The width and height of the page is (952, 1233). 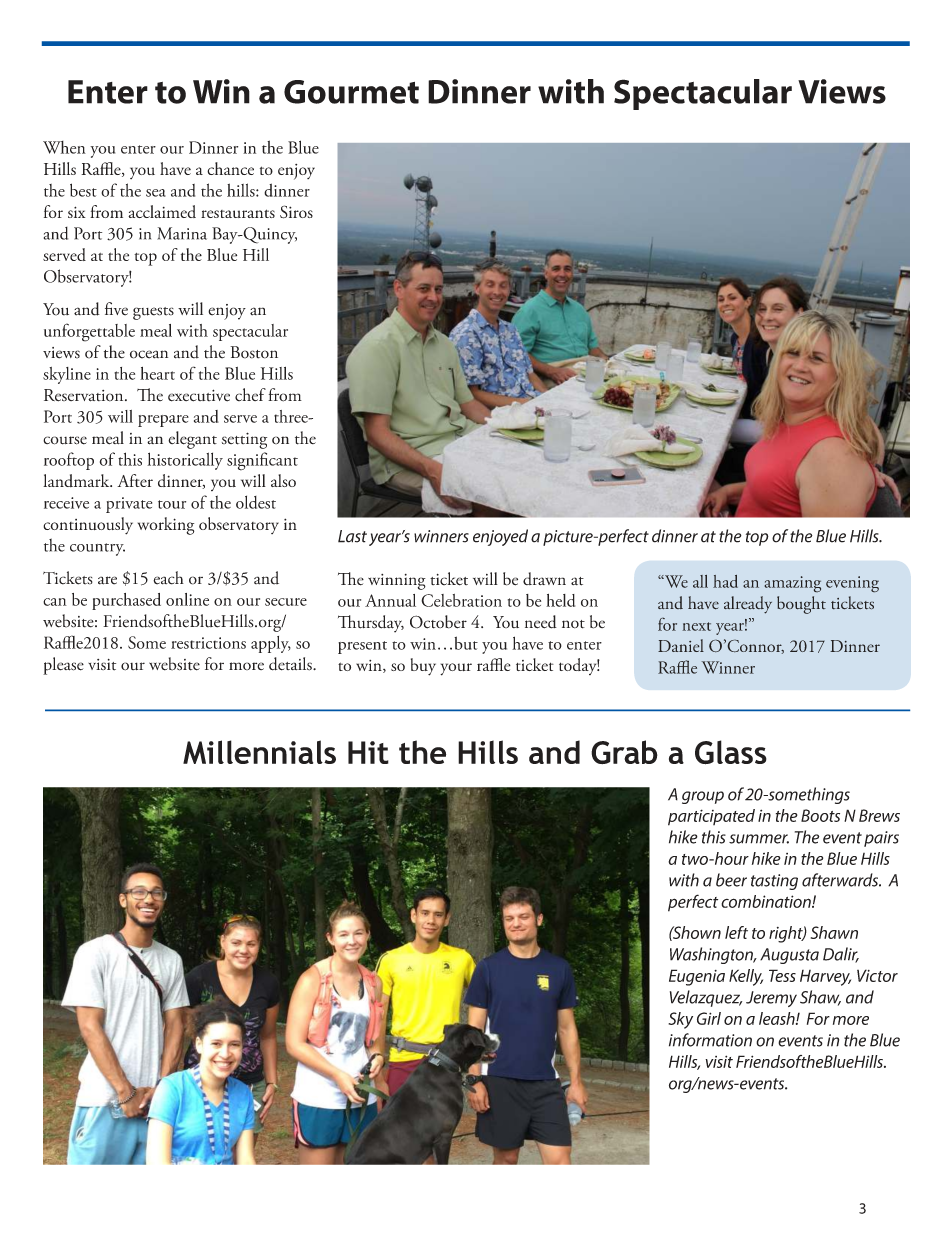 I want to click on Millennials, so click(x=259, y=752).
